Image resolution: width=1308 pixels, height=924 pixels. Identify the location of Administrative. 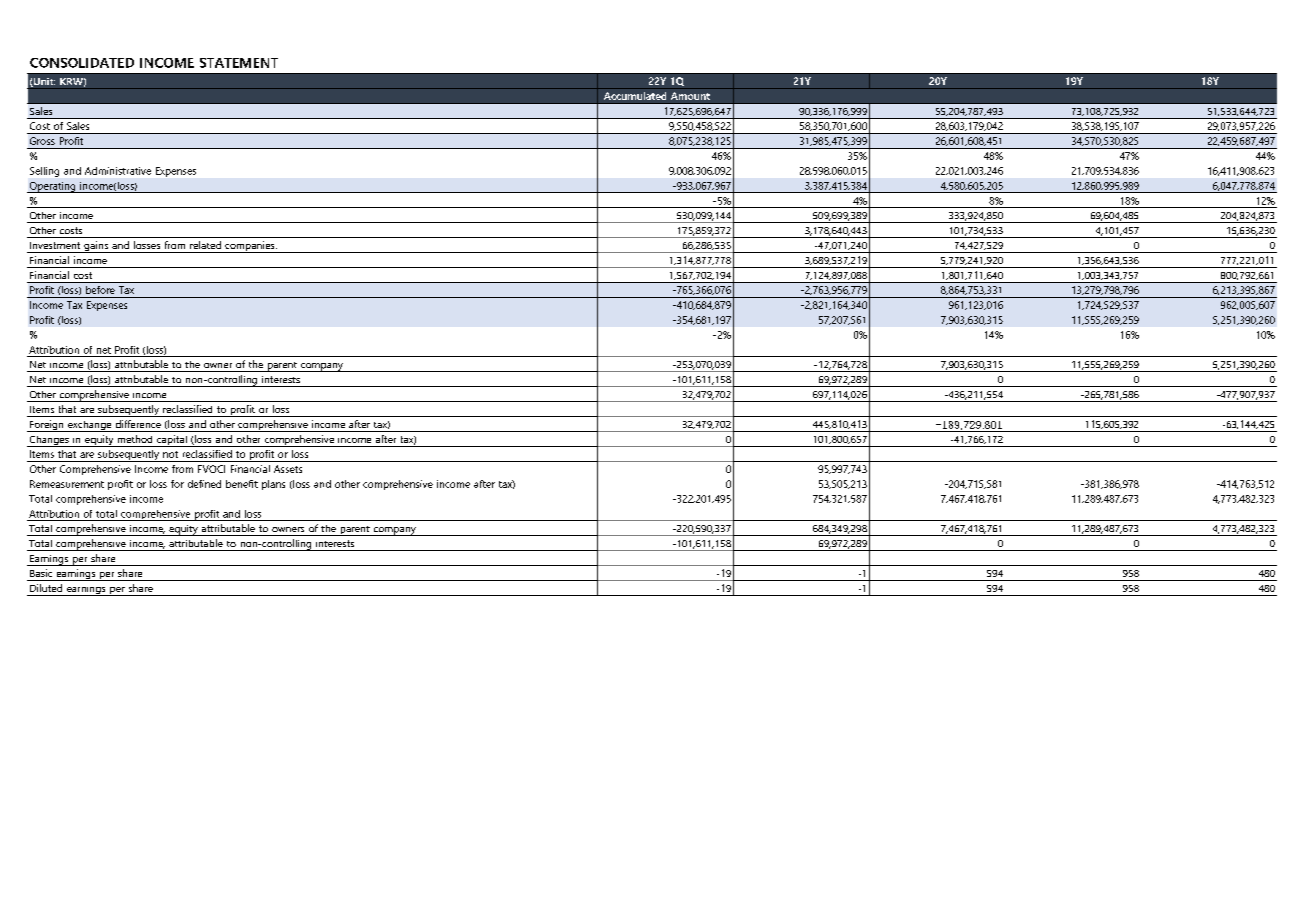
(118, 171).
